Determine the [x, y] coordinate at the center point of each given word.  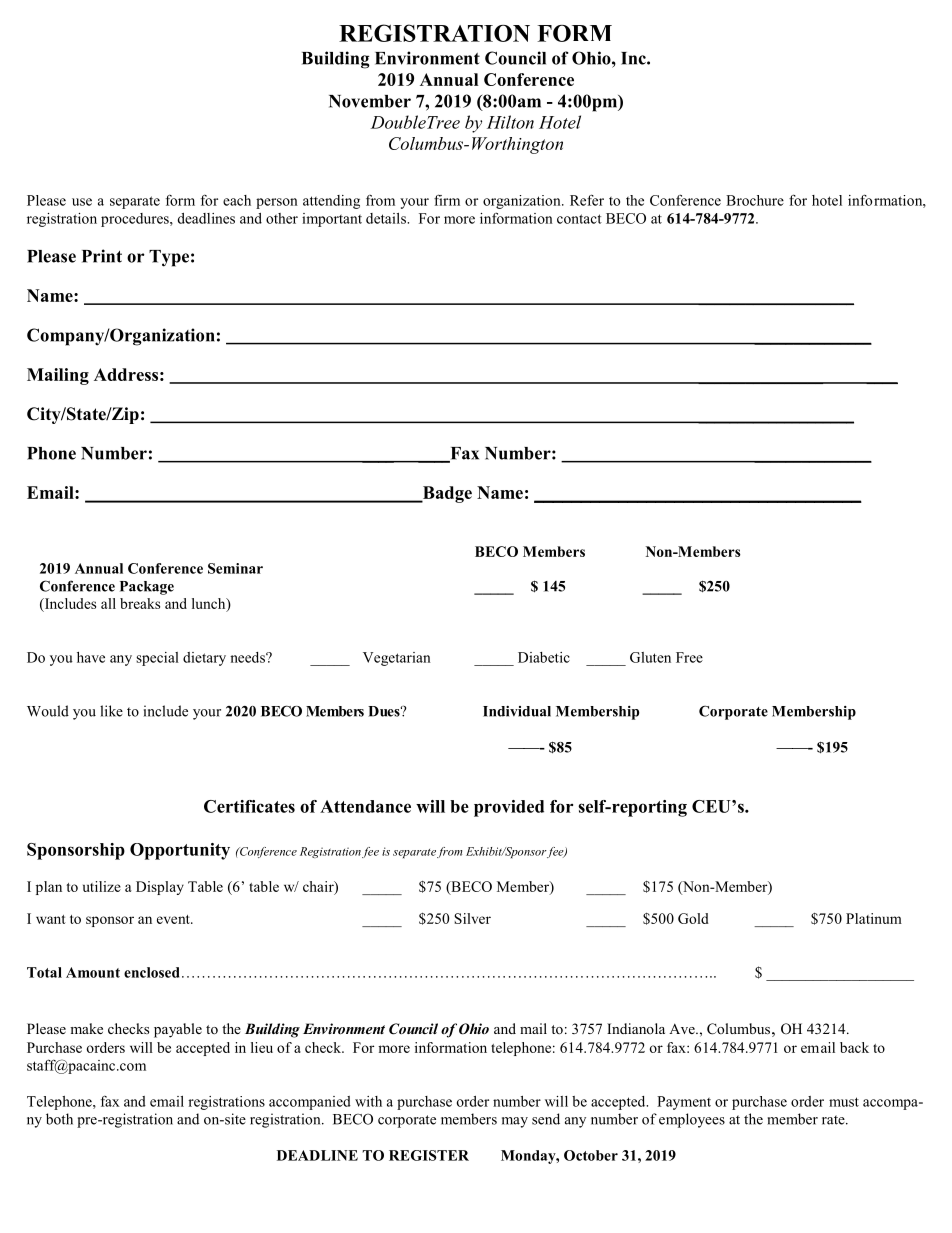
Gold [693, 918]
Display [160, 888]
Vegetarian [397, 659]
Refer [587, 200]
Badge [446, 494]
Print [102, 256]
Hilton [510, 122]
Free [689, 657]
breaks [140, 603]
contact [579, 219]
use [82, 202]
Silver [472, 918]
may [515, 1122]
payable [178, 1030]
